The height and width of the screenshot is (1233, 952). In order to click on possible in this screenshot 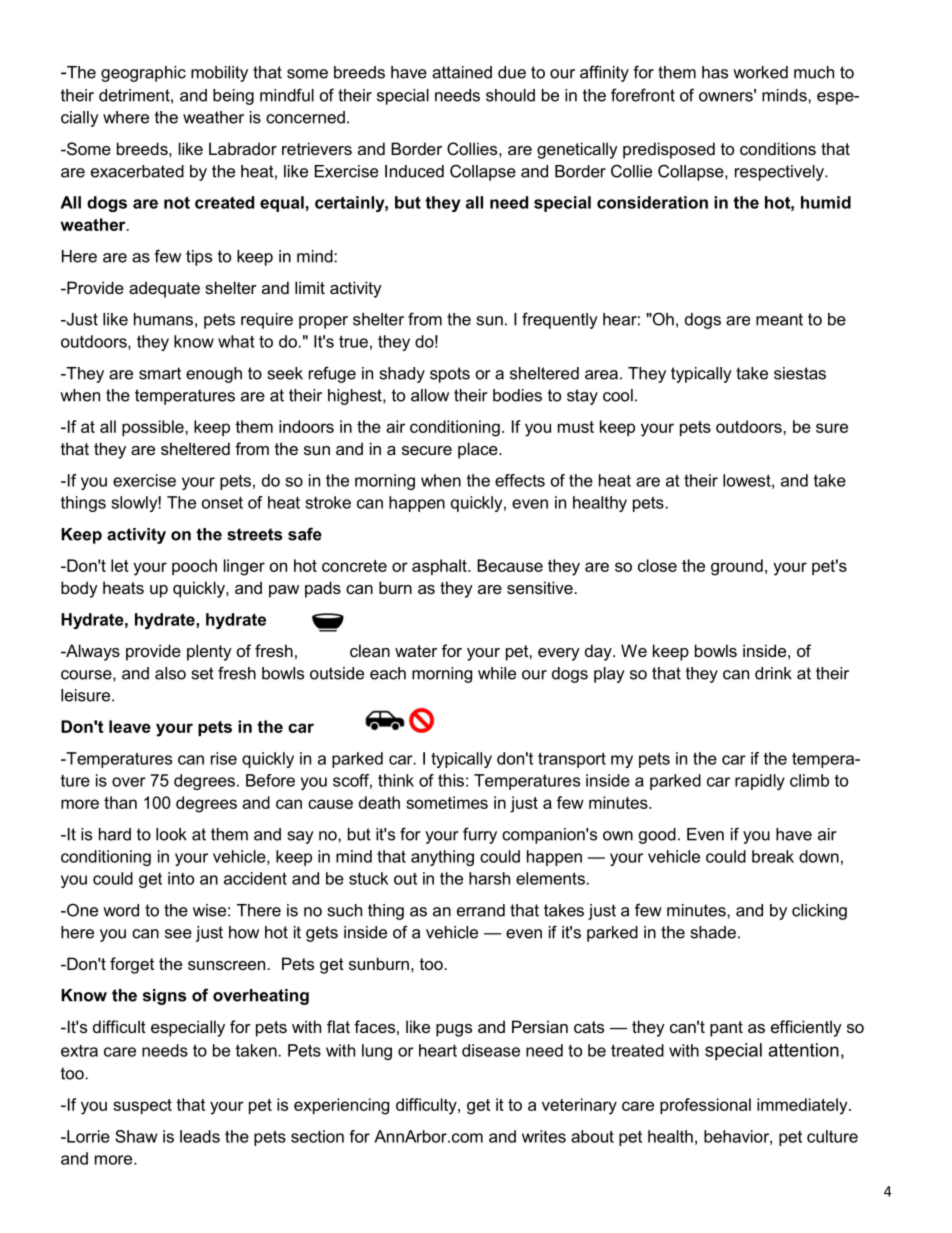, I will do `click(154, 428)`.
